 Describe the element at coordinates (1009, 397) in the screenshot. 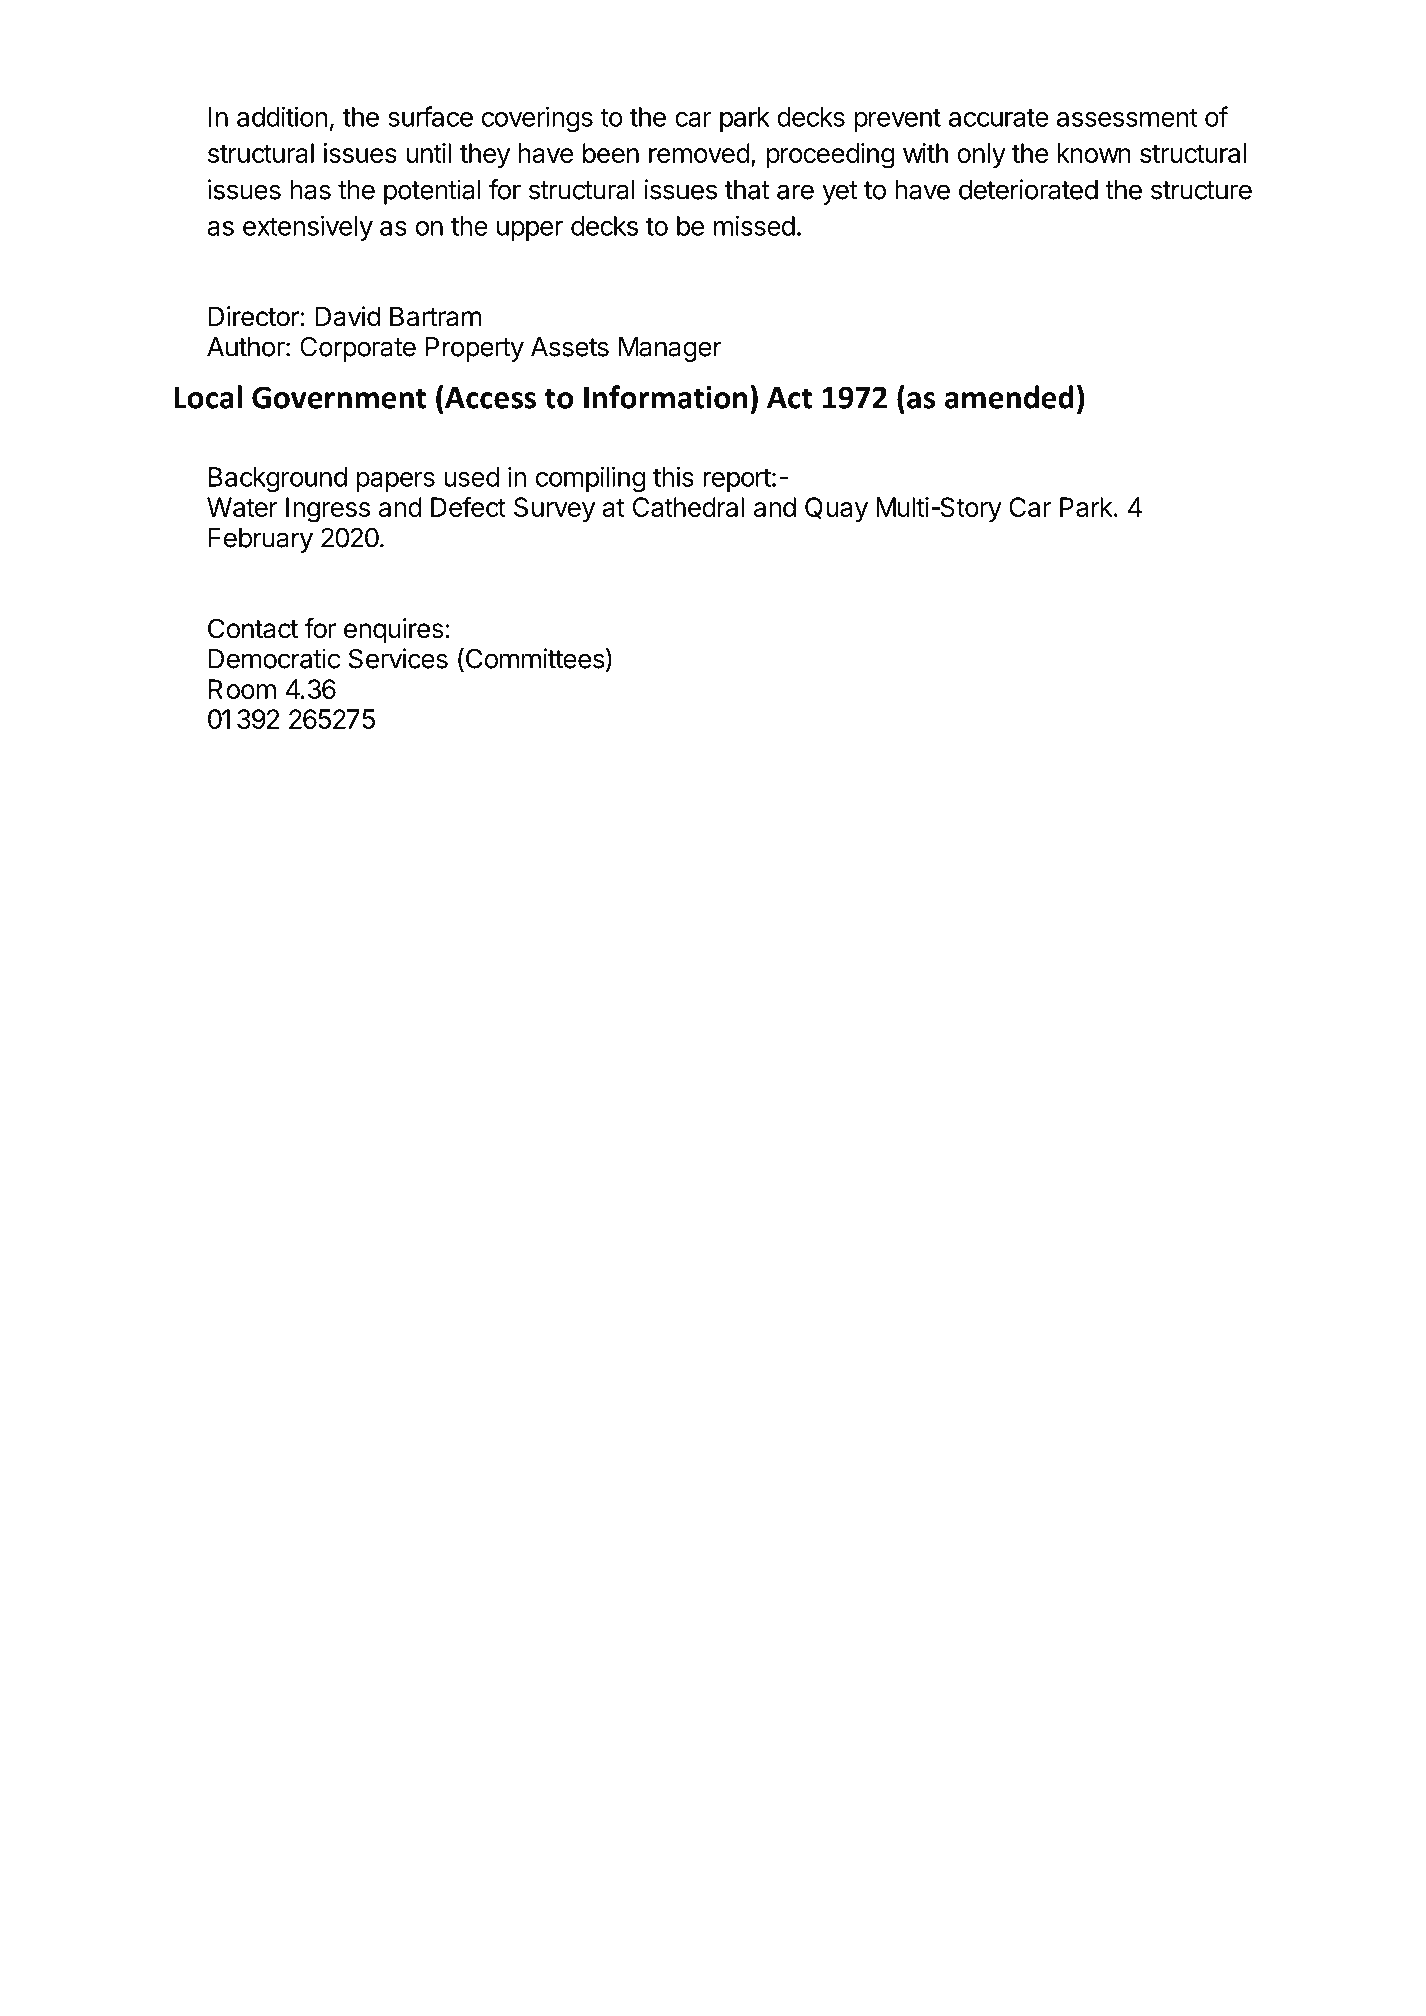

I see `amended` at that location.
